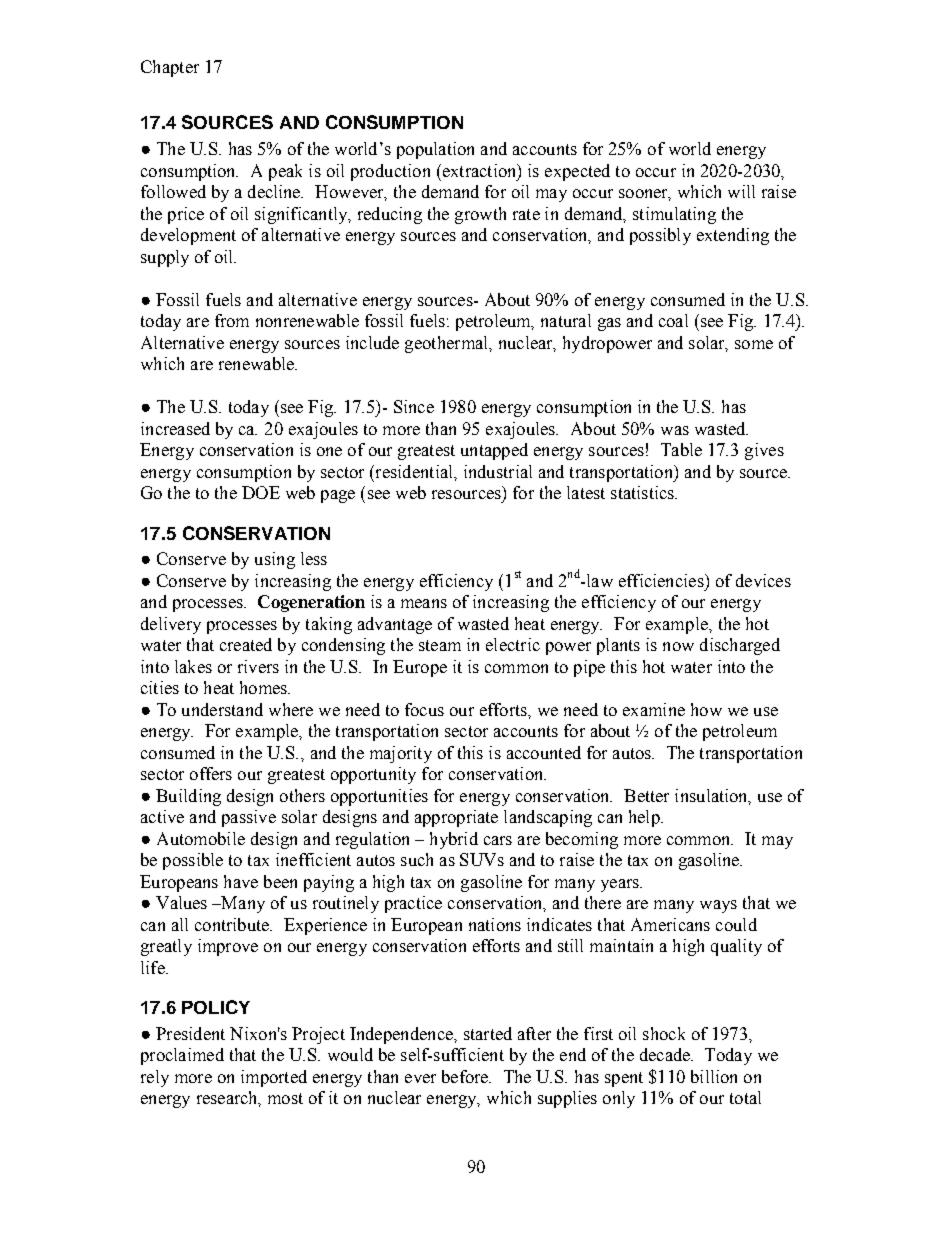  I want to click on means, so click(424, 603).
